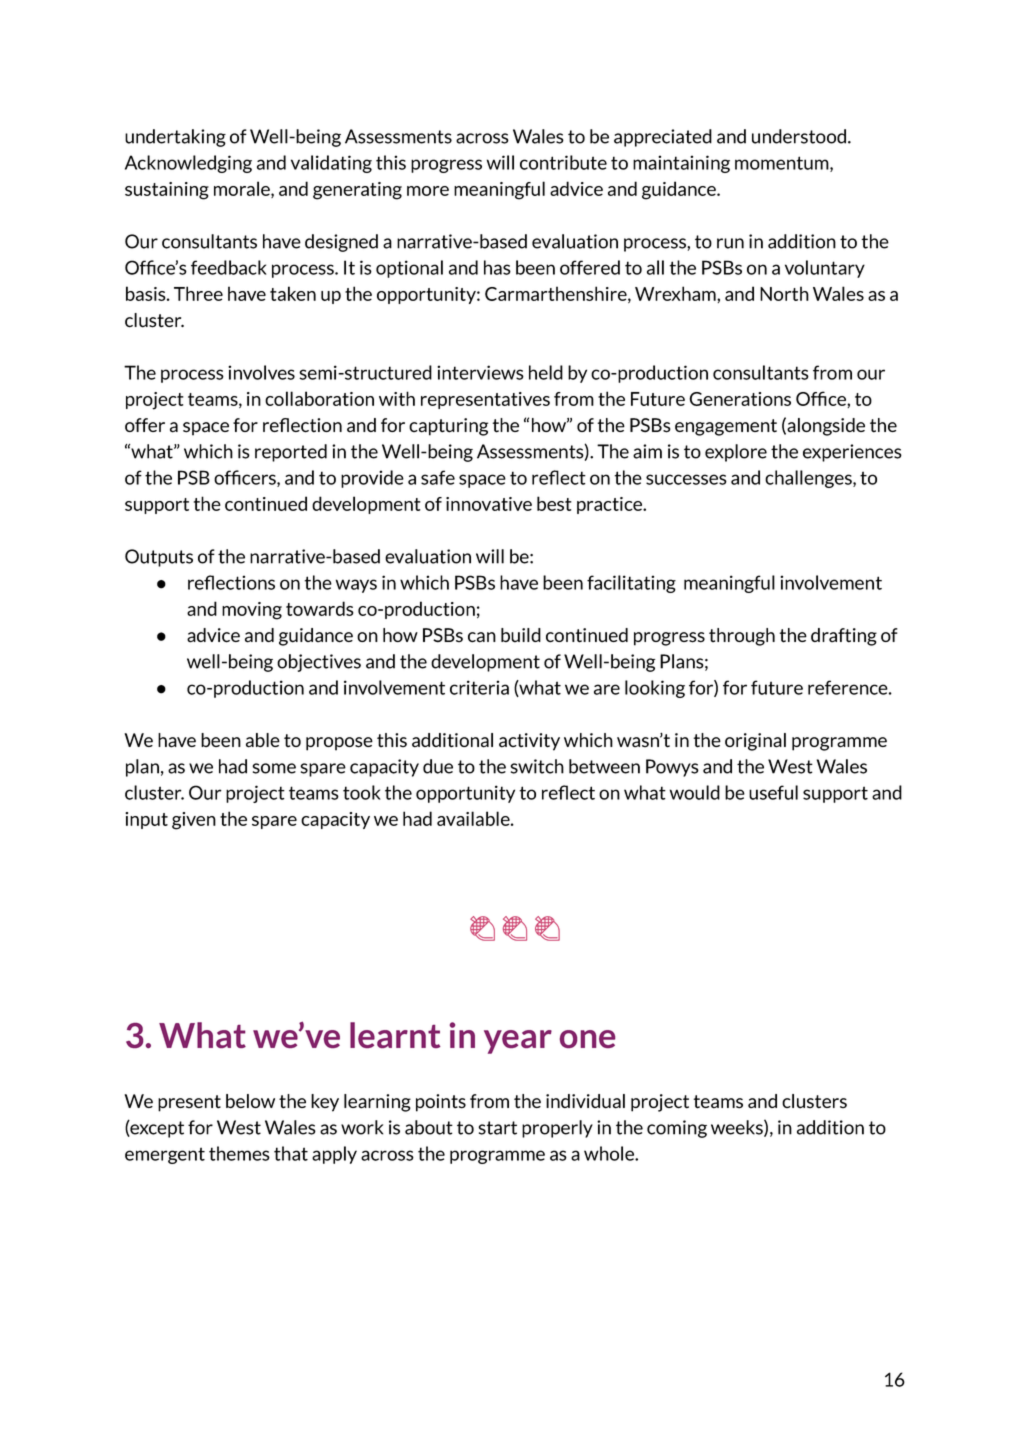 Image resolution: width=1031 pixels, height=1456 pixels. What do you see at coordinates (250, 1101) in the image?
I see `below` at bounding box center [250, 1101].
